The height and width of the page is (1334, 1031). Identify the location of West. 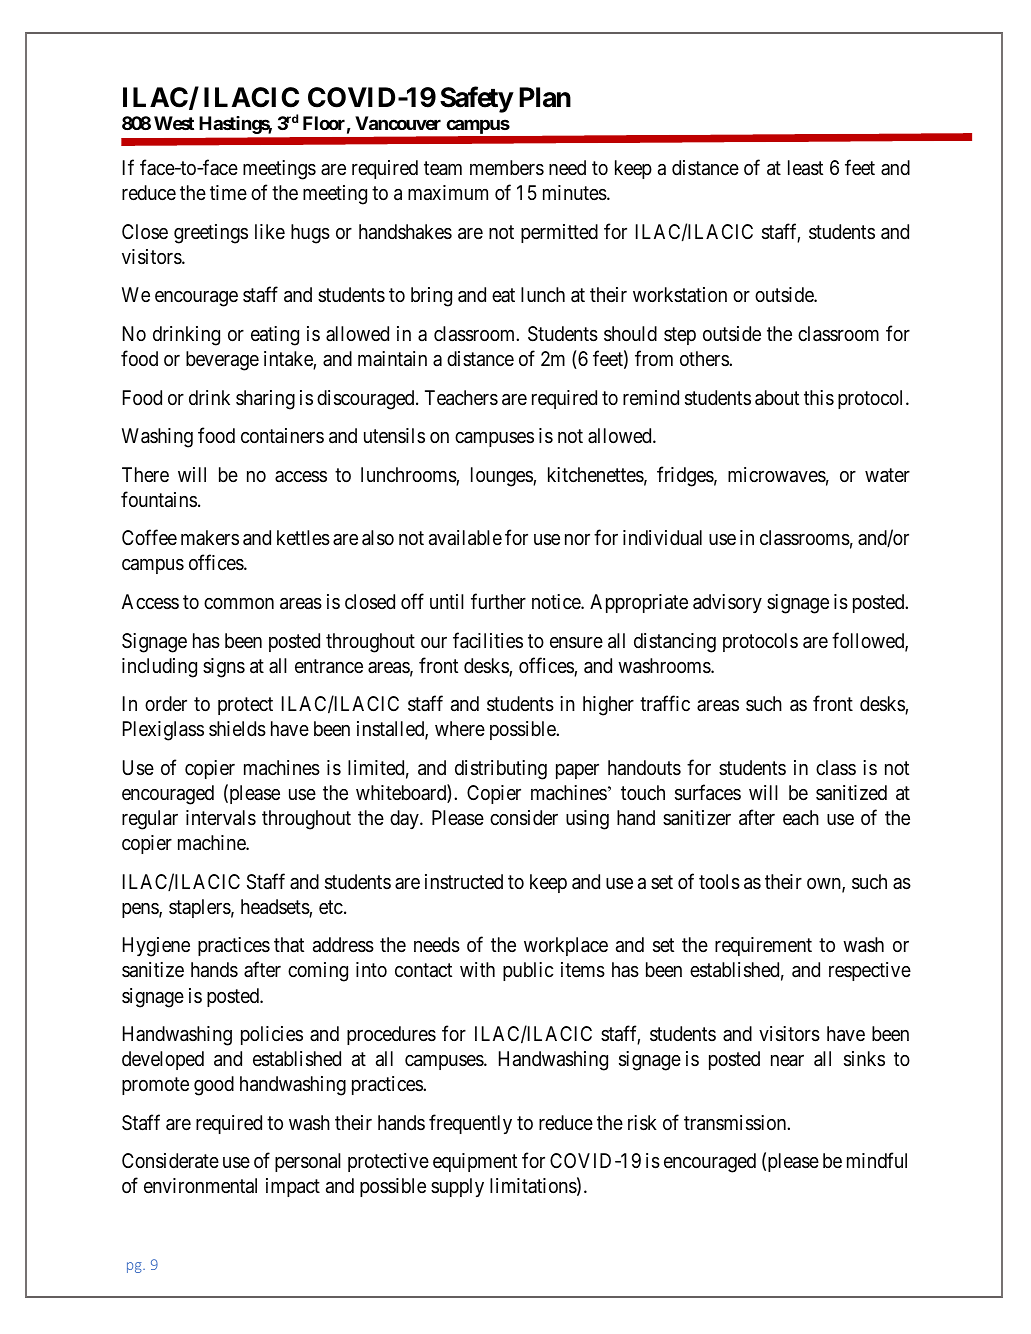
(174, 123).
